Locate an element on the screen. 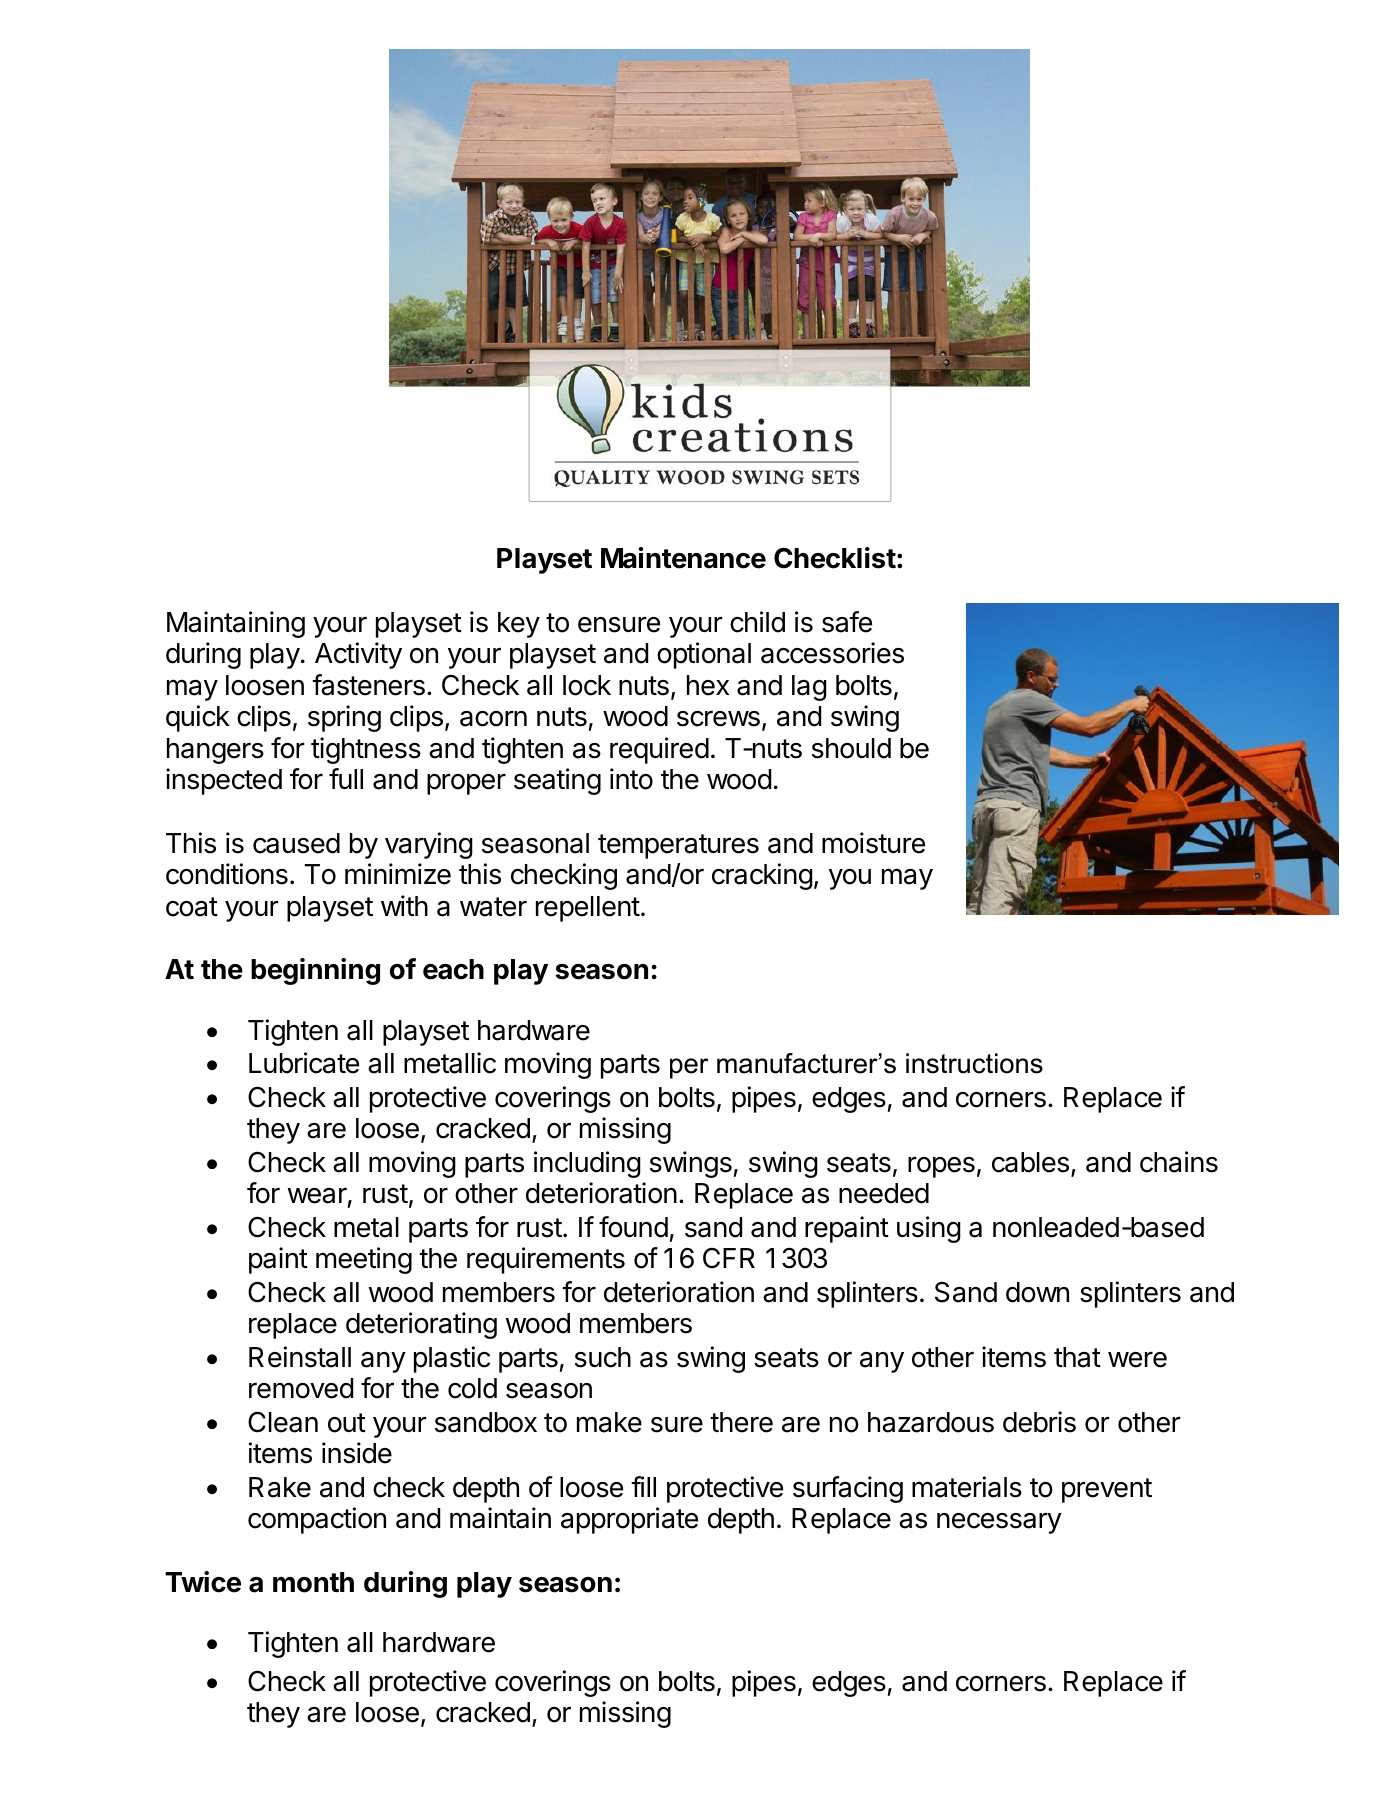 The width and height of the screenshot is (1400, 1812). month is located at coordinates (313, 1582).
